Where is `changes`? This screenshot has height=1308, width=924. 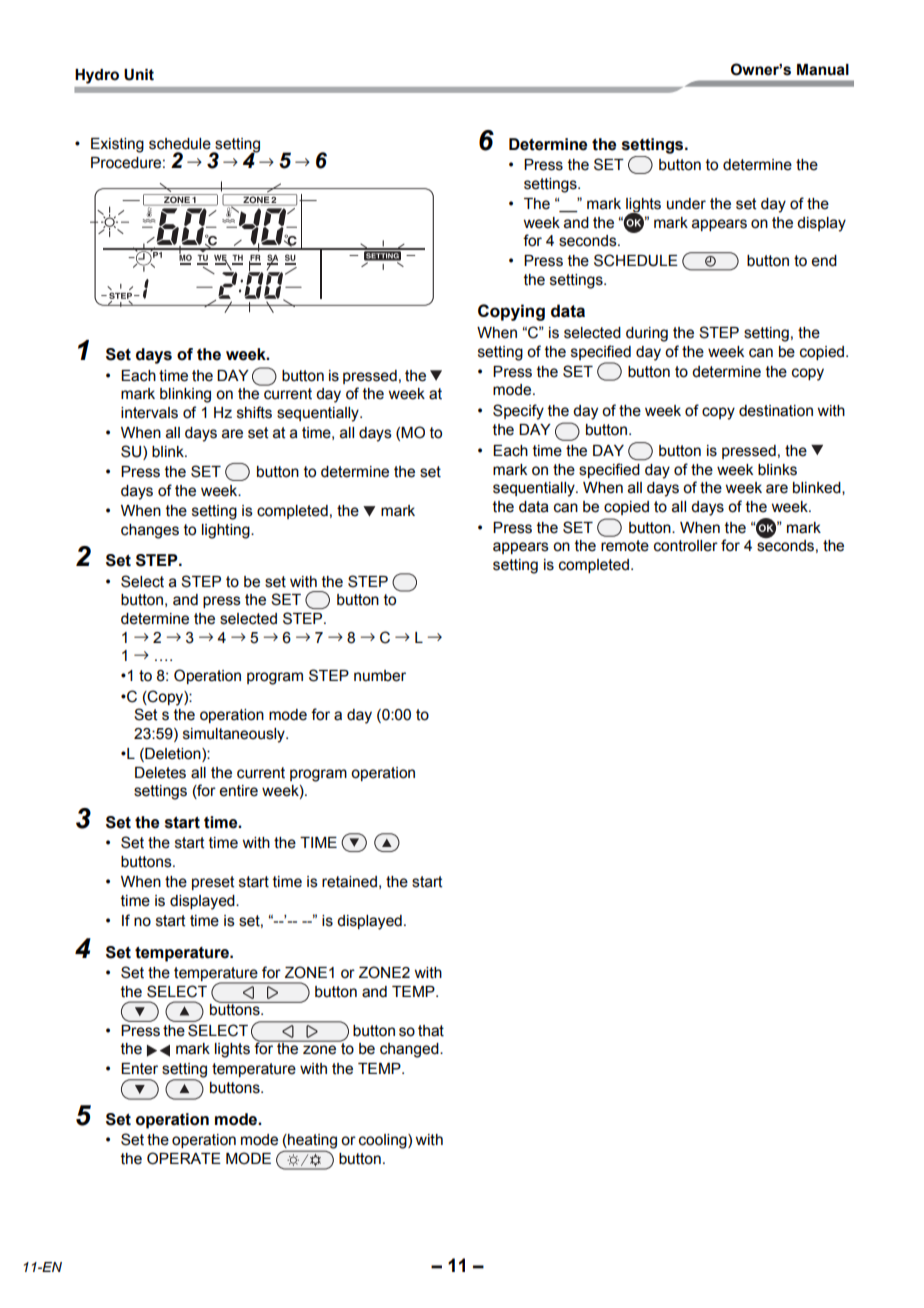 changes is located at coordinates (150, 531).
